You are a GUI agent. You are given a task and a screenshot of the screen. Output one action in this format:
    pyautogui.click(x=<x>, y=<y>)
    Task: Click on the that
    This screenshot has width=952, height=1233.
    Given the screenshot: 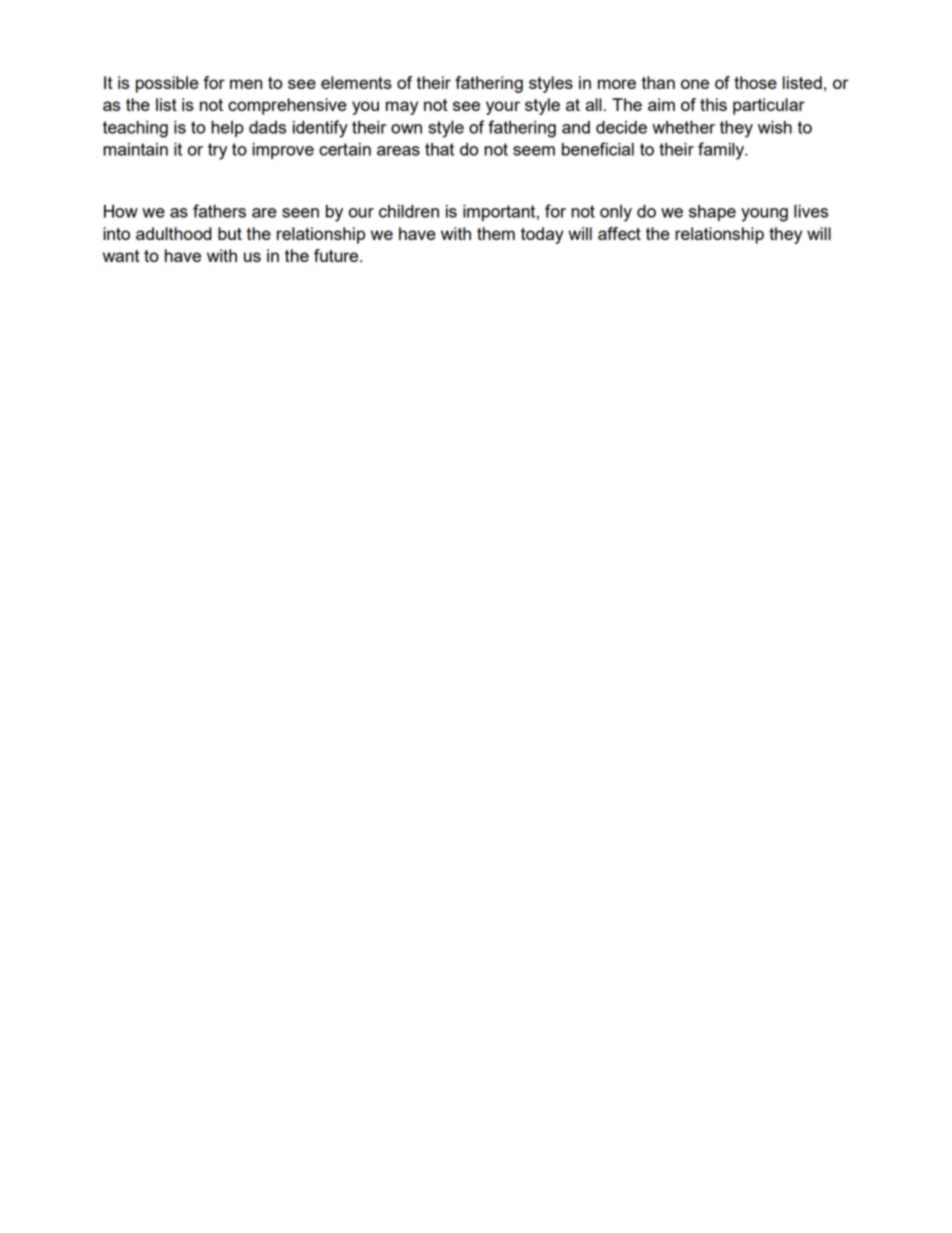 What is the action you would take?
    pyautogui.click(x=439, y=149)
